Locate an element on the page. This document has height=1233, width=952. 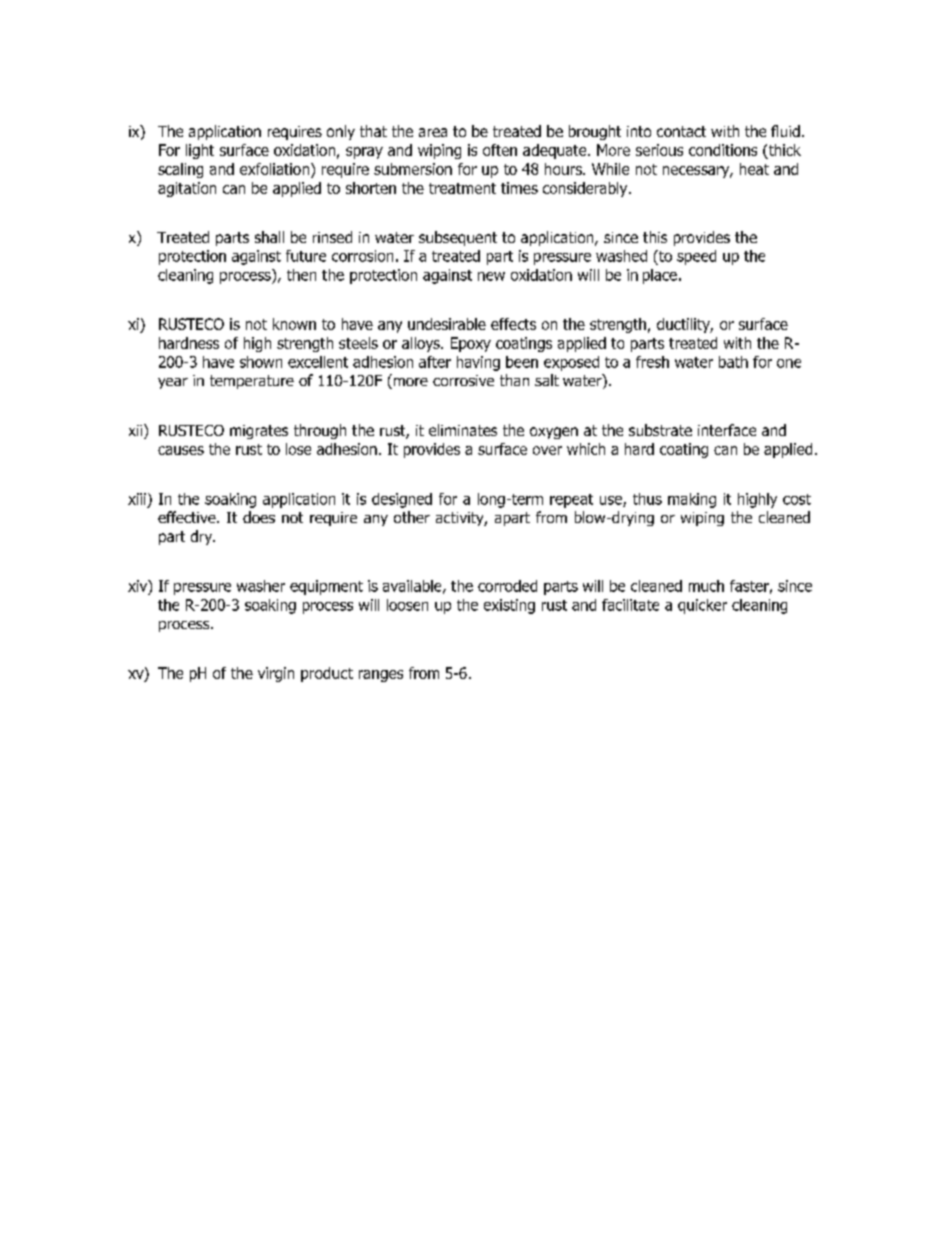
new is located at coordinates (491, 276).
